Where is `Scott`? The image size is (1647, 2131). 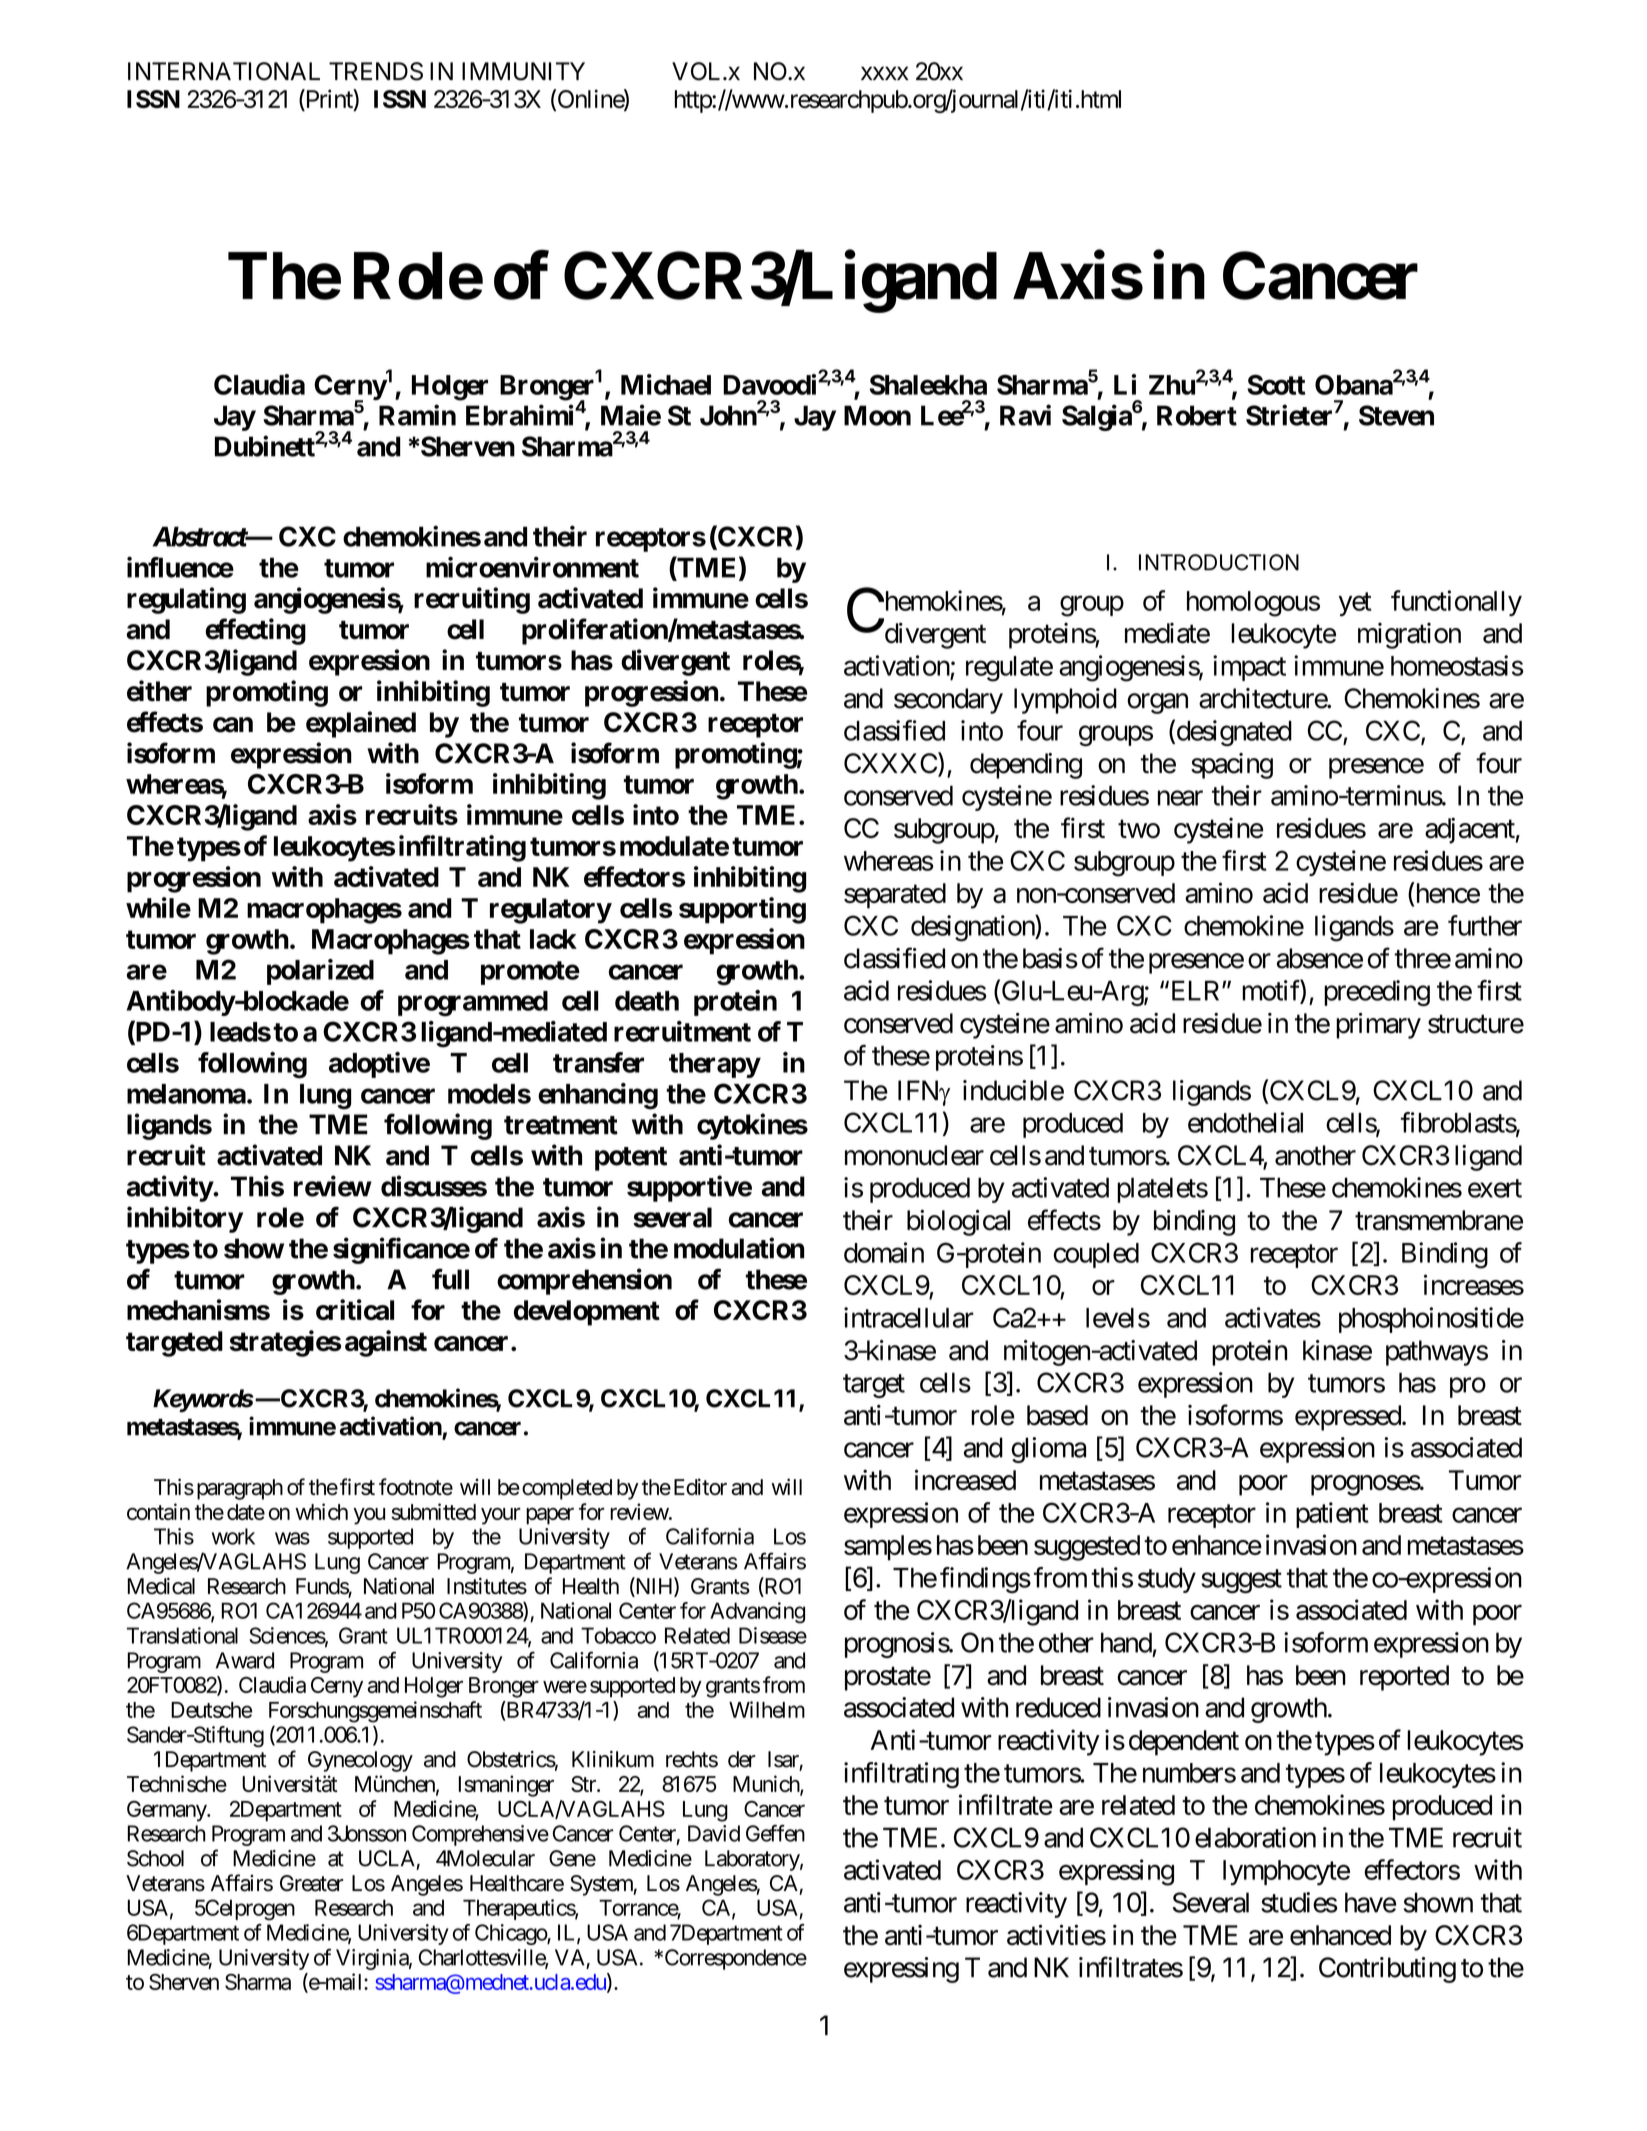
Scott is located at coordinates (1276, 384).
